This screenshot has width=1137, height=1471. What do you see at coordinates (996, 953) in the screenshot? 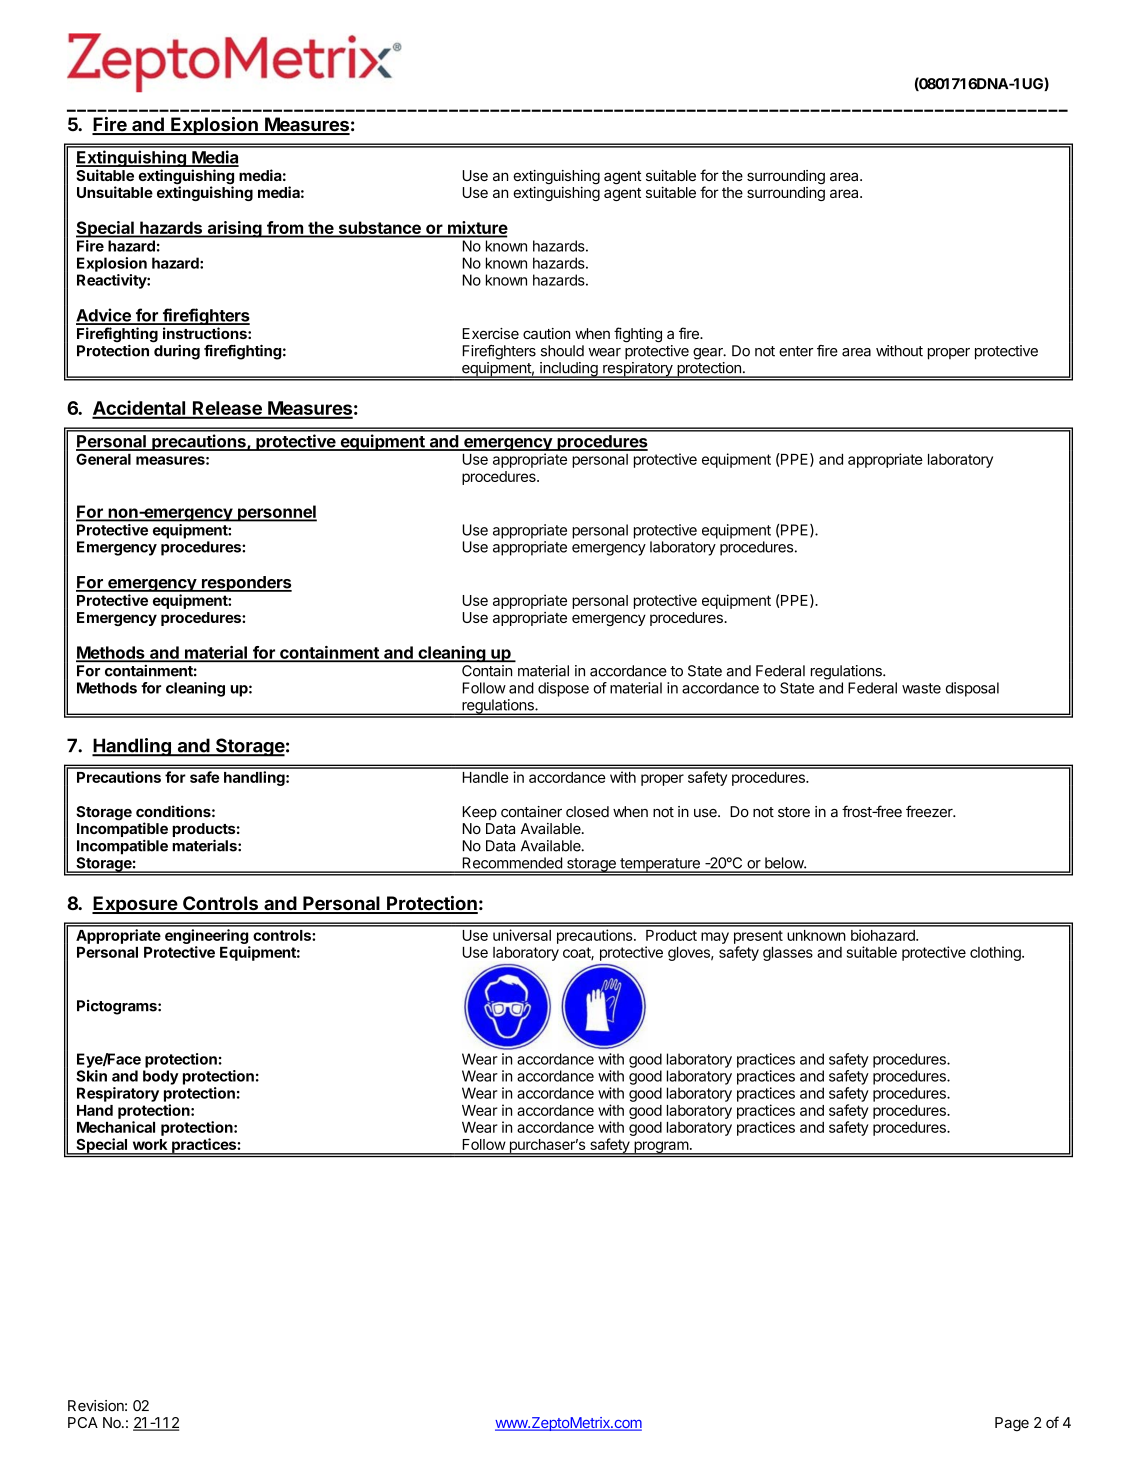
I see `clothing` at bounding box center [996, 953].
